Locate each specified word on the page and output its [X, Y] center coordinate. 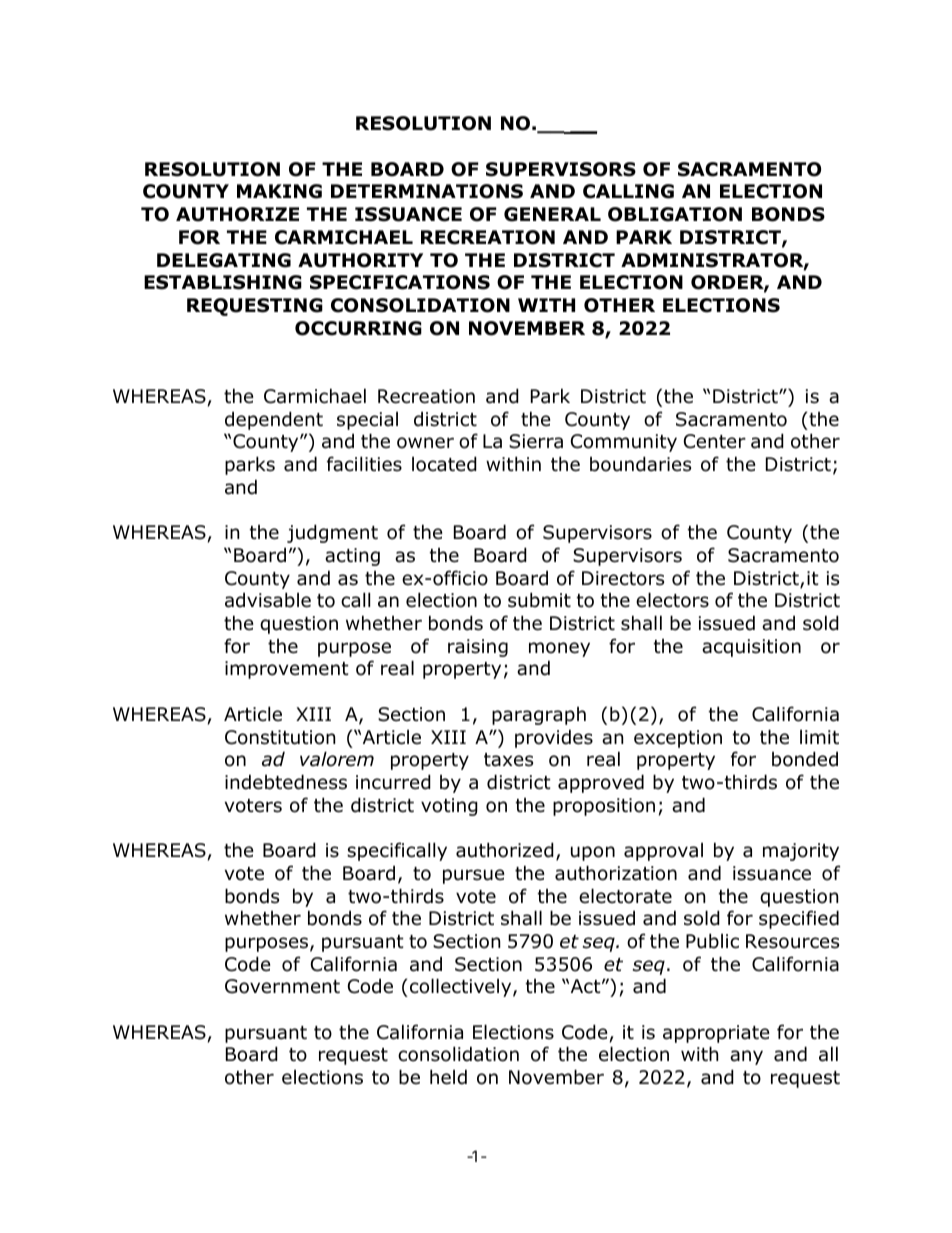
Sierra [536, 441]
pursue [474, 876]
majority [801, 852]
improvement [287, 670]
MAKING [279, 191]
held [448, 1077]
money [559, 649]
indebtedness [286, 782]
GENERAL [552, 214]
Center [715, 441]
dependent [274, 420]
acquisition [751, 648]
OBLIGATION [675, 214]
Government [282, 986]
